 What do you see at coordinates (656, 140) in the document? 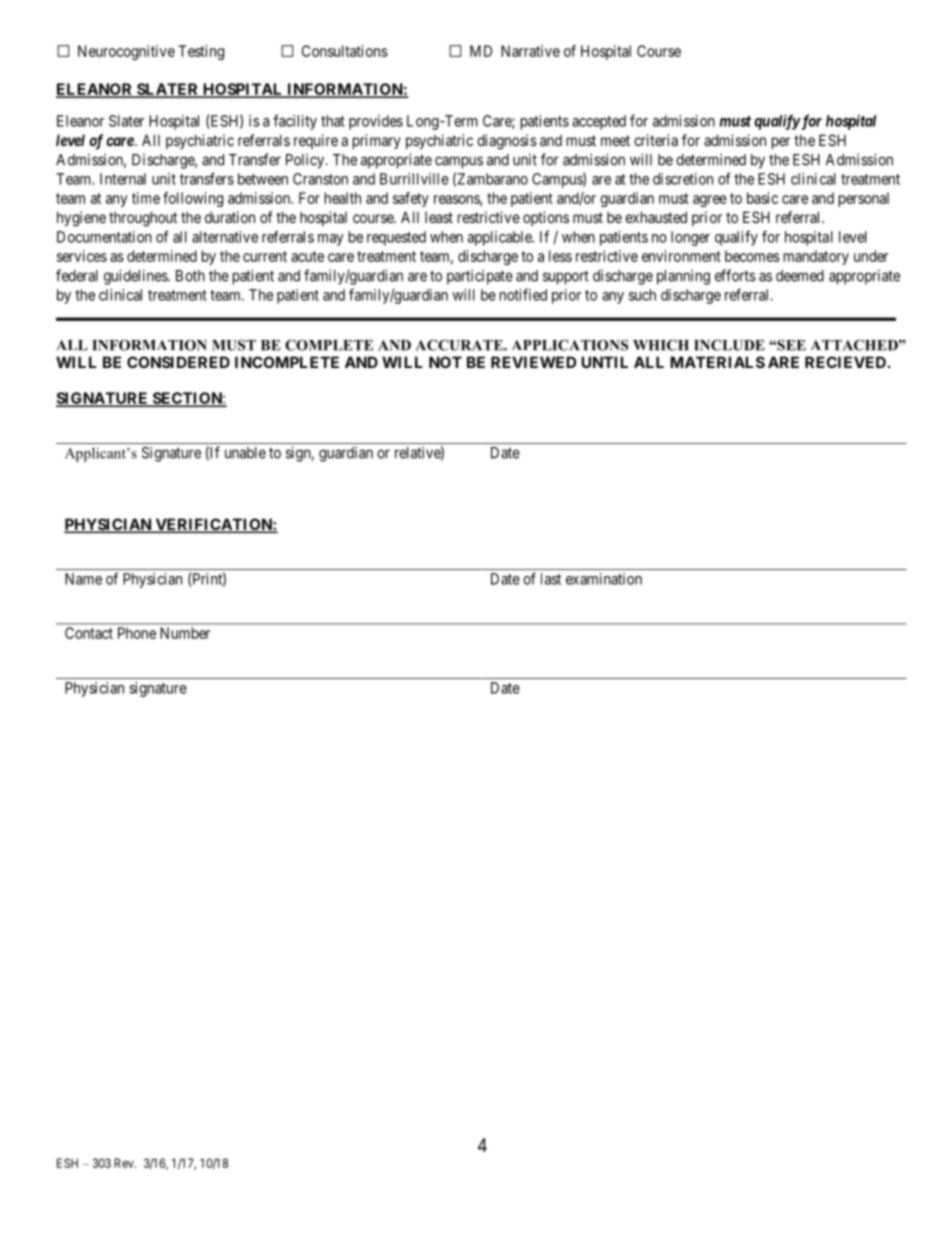
I see `criteria` at bounding box center [656, 140].
